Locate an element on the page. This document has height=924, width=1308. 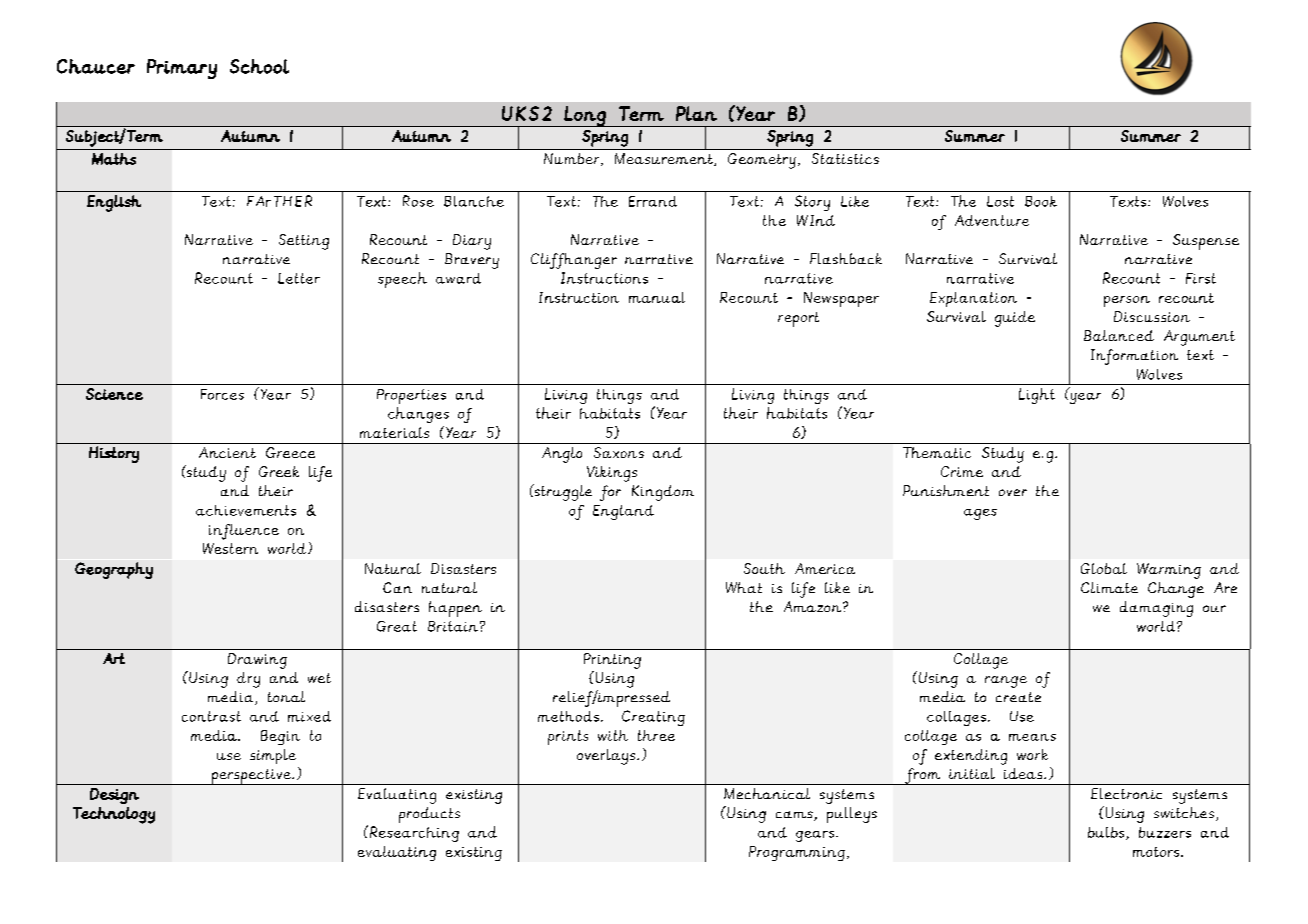
Western is located at coordinates (230, 548).
